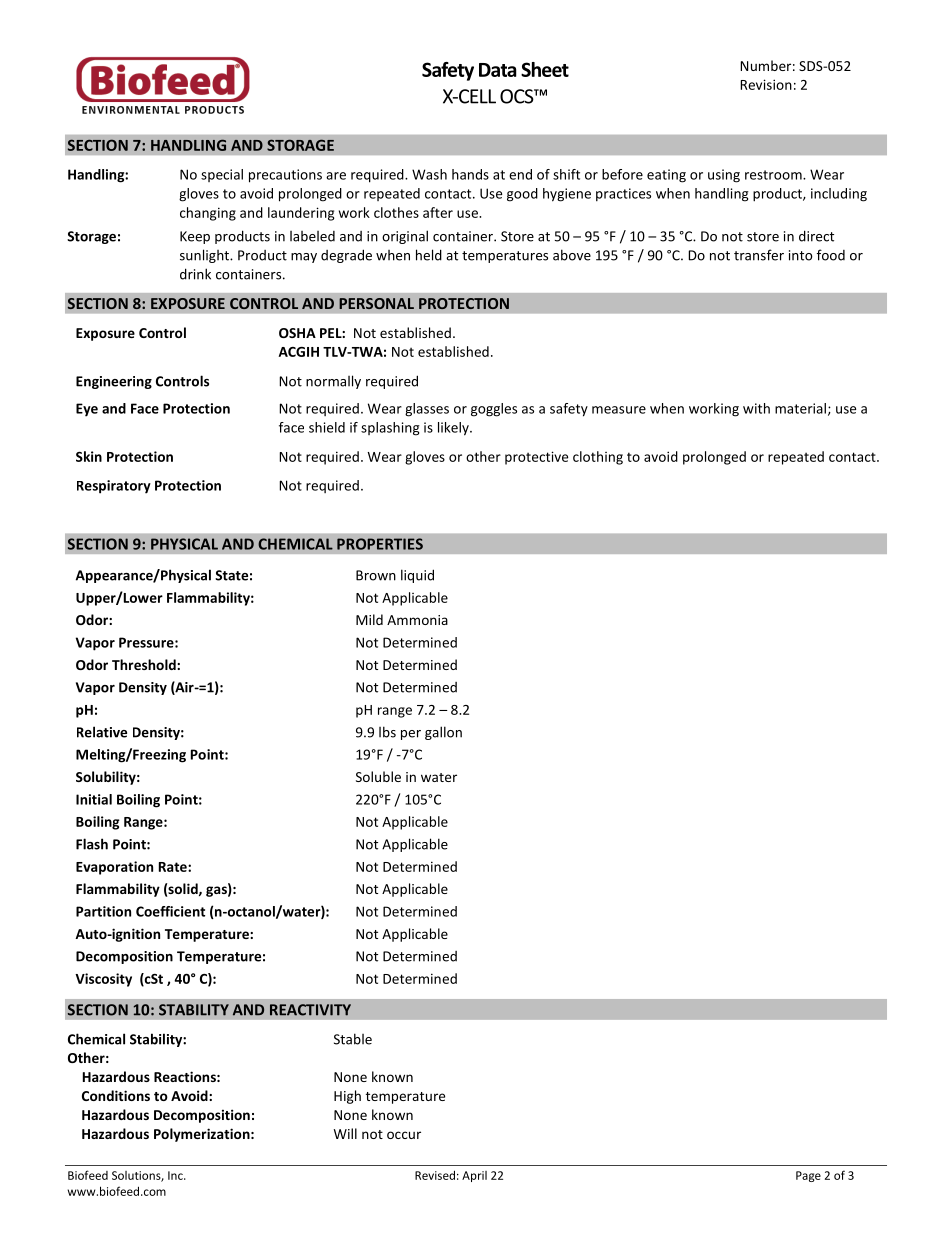 The width and height of the screenshot is (952, 1233). I want to click on Rate, so click(174, 867).
